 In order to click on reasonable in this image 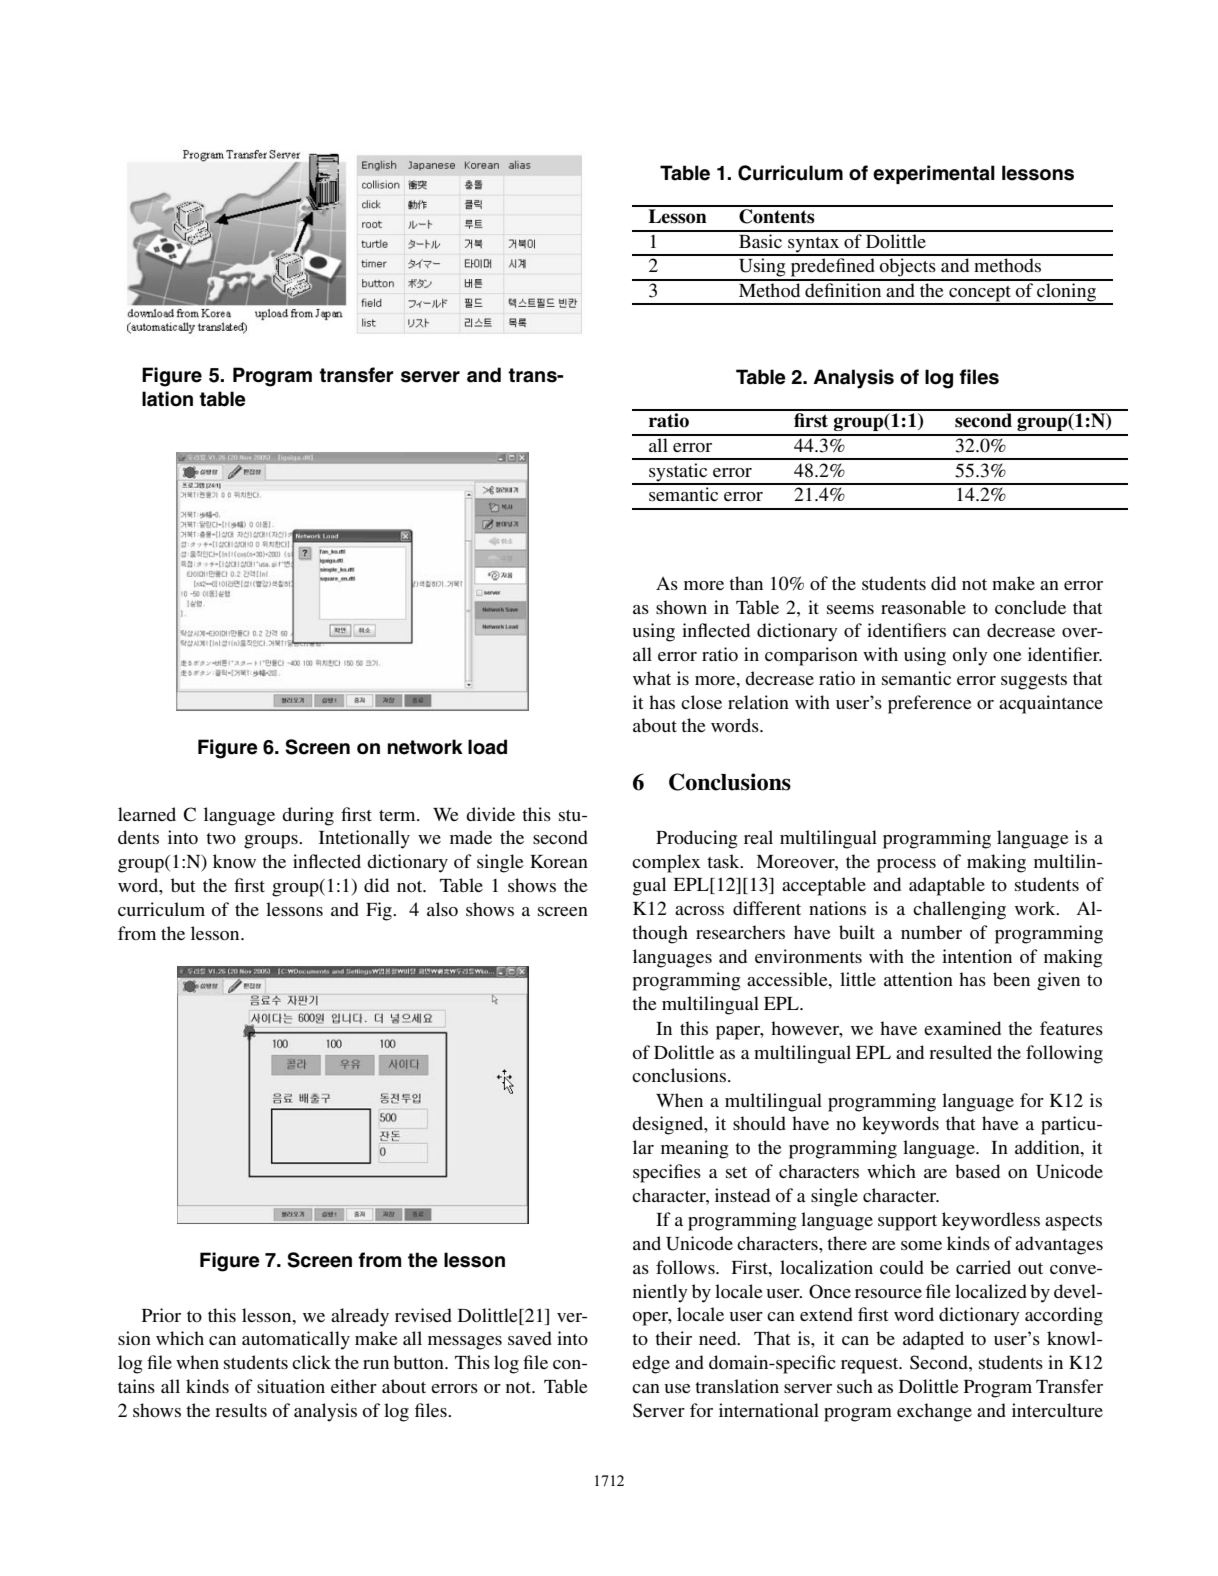, I will do `click(923, 607)`.
